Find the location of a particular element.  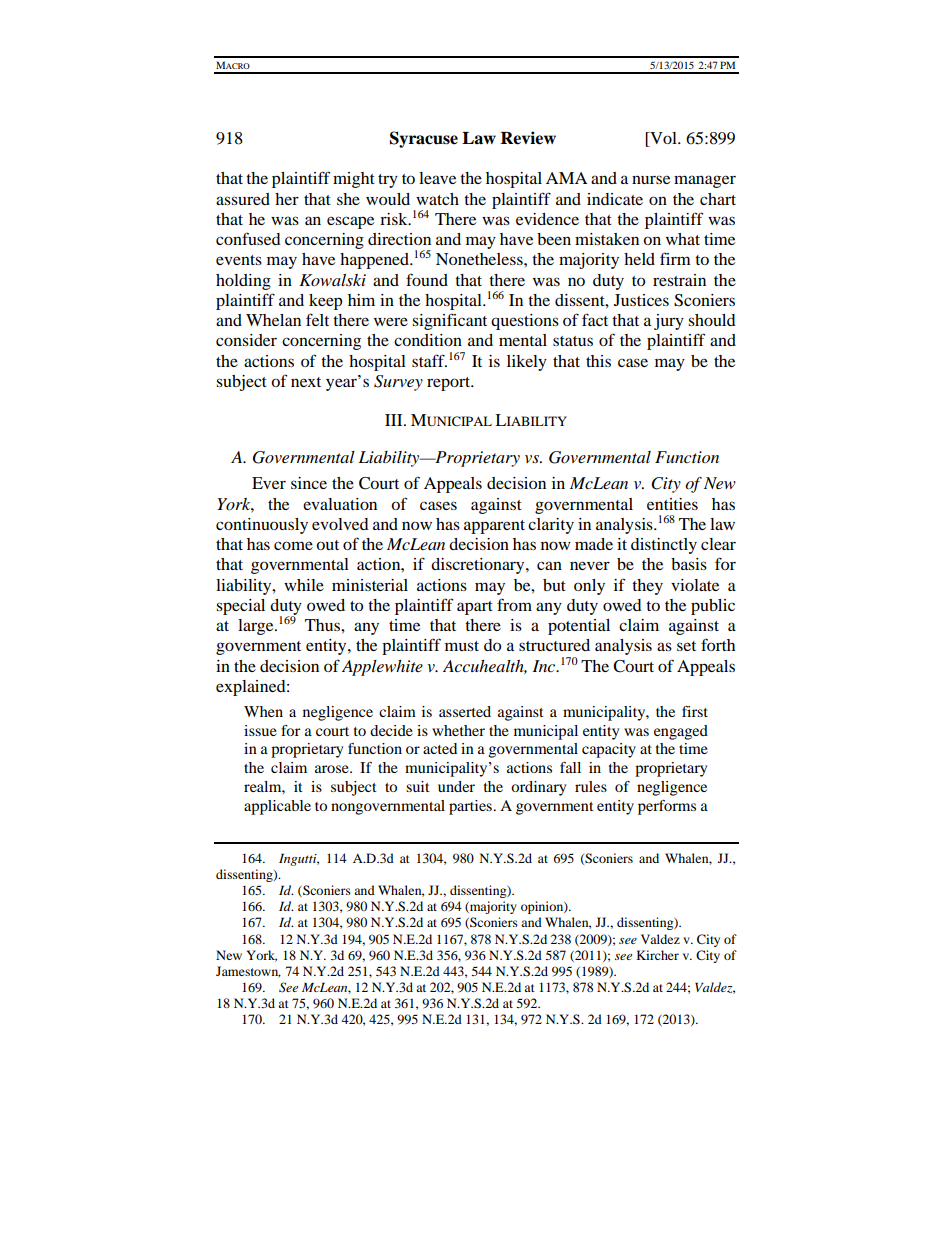

entities is located at coordinates (672, 504).
